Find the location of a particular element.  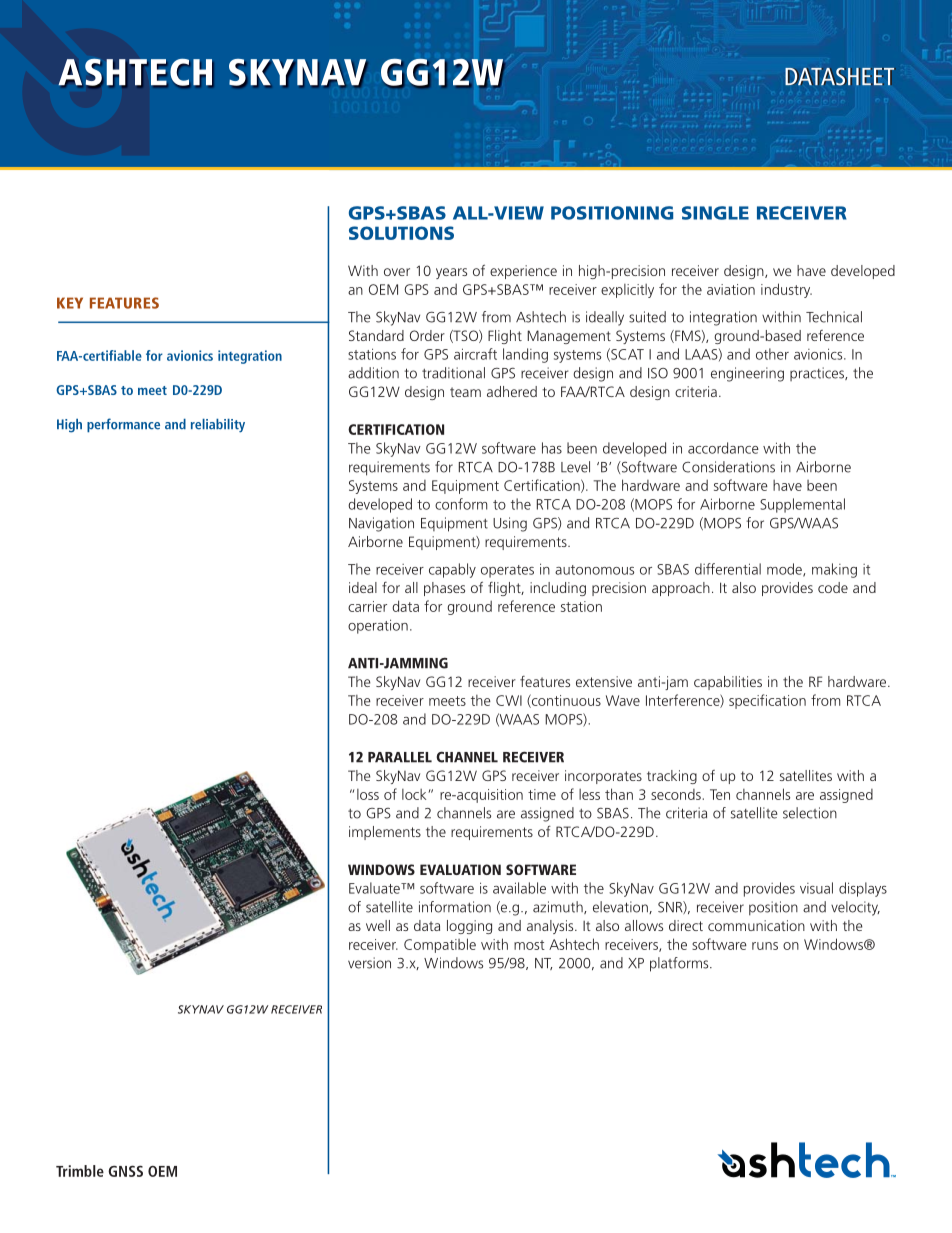

platforms is located at coordinates (680, 964).
